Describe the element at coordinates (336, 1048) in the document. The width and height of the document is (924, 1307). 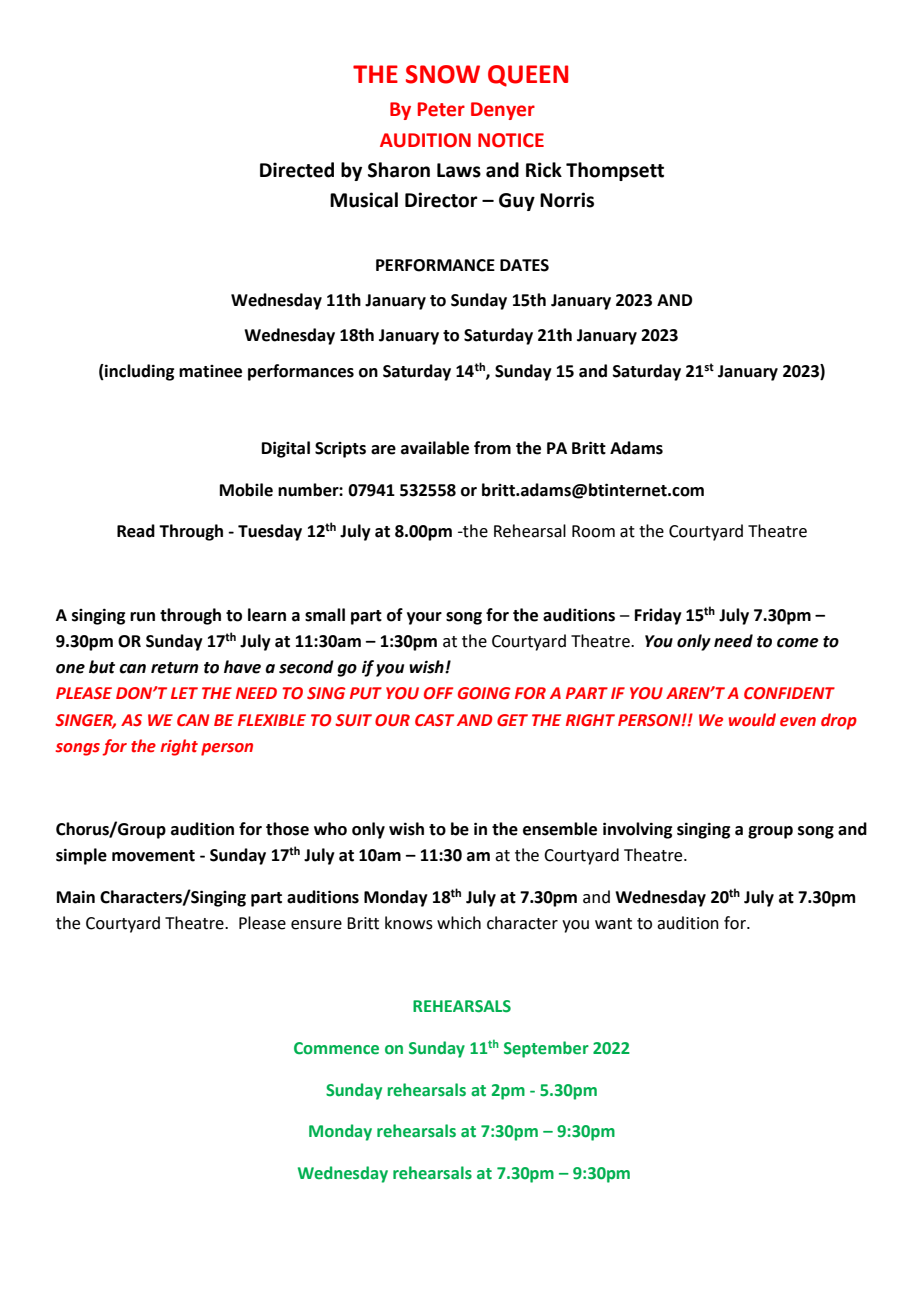
I see `Commence` at that location.
